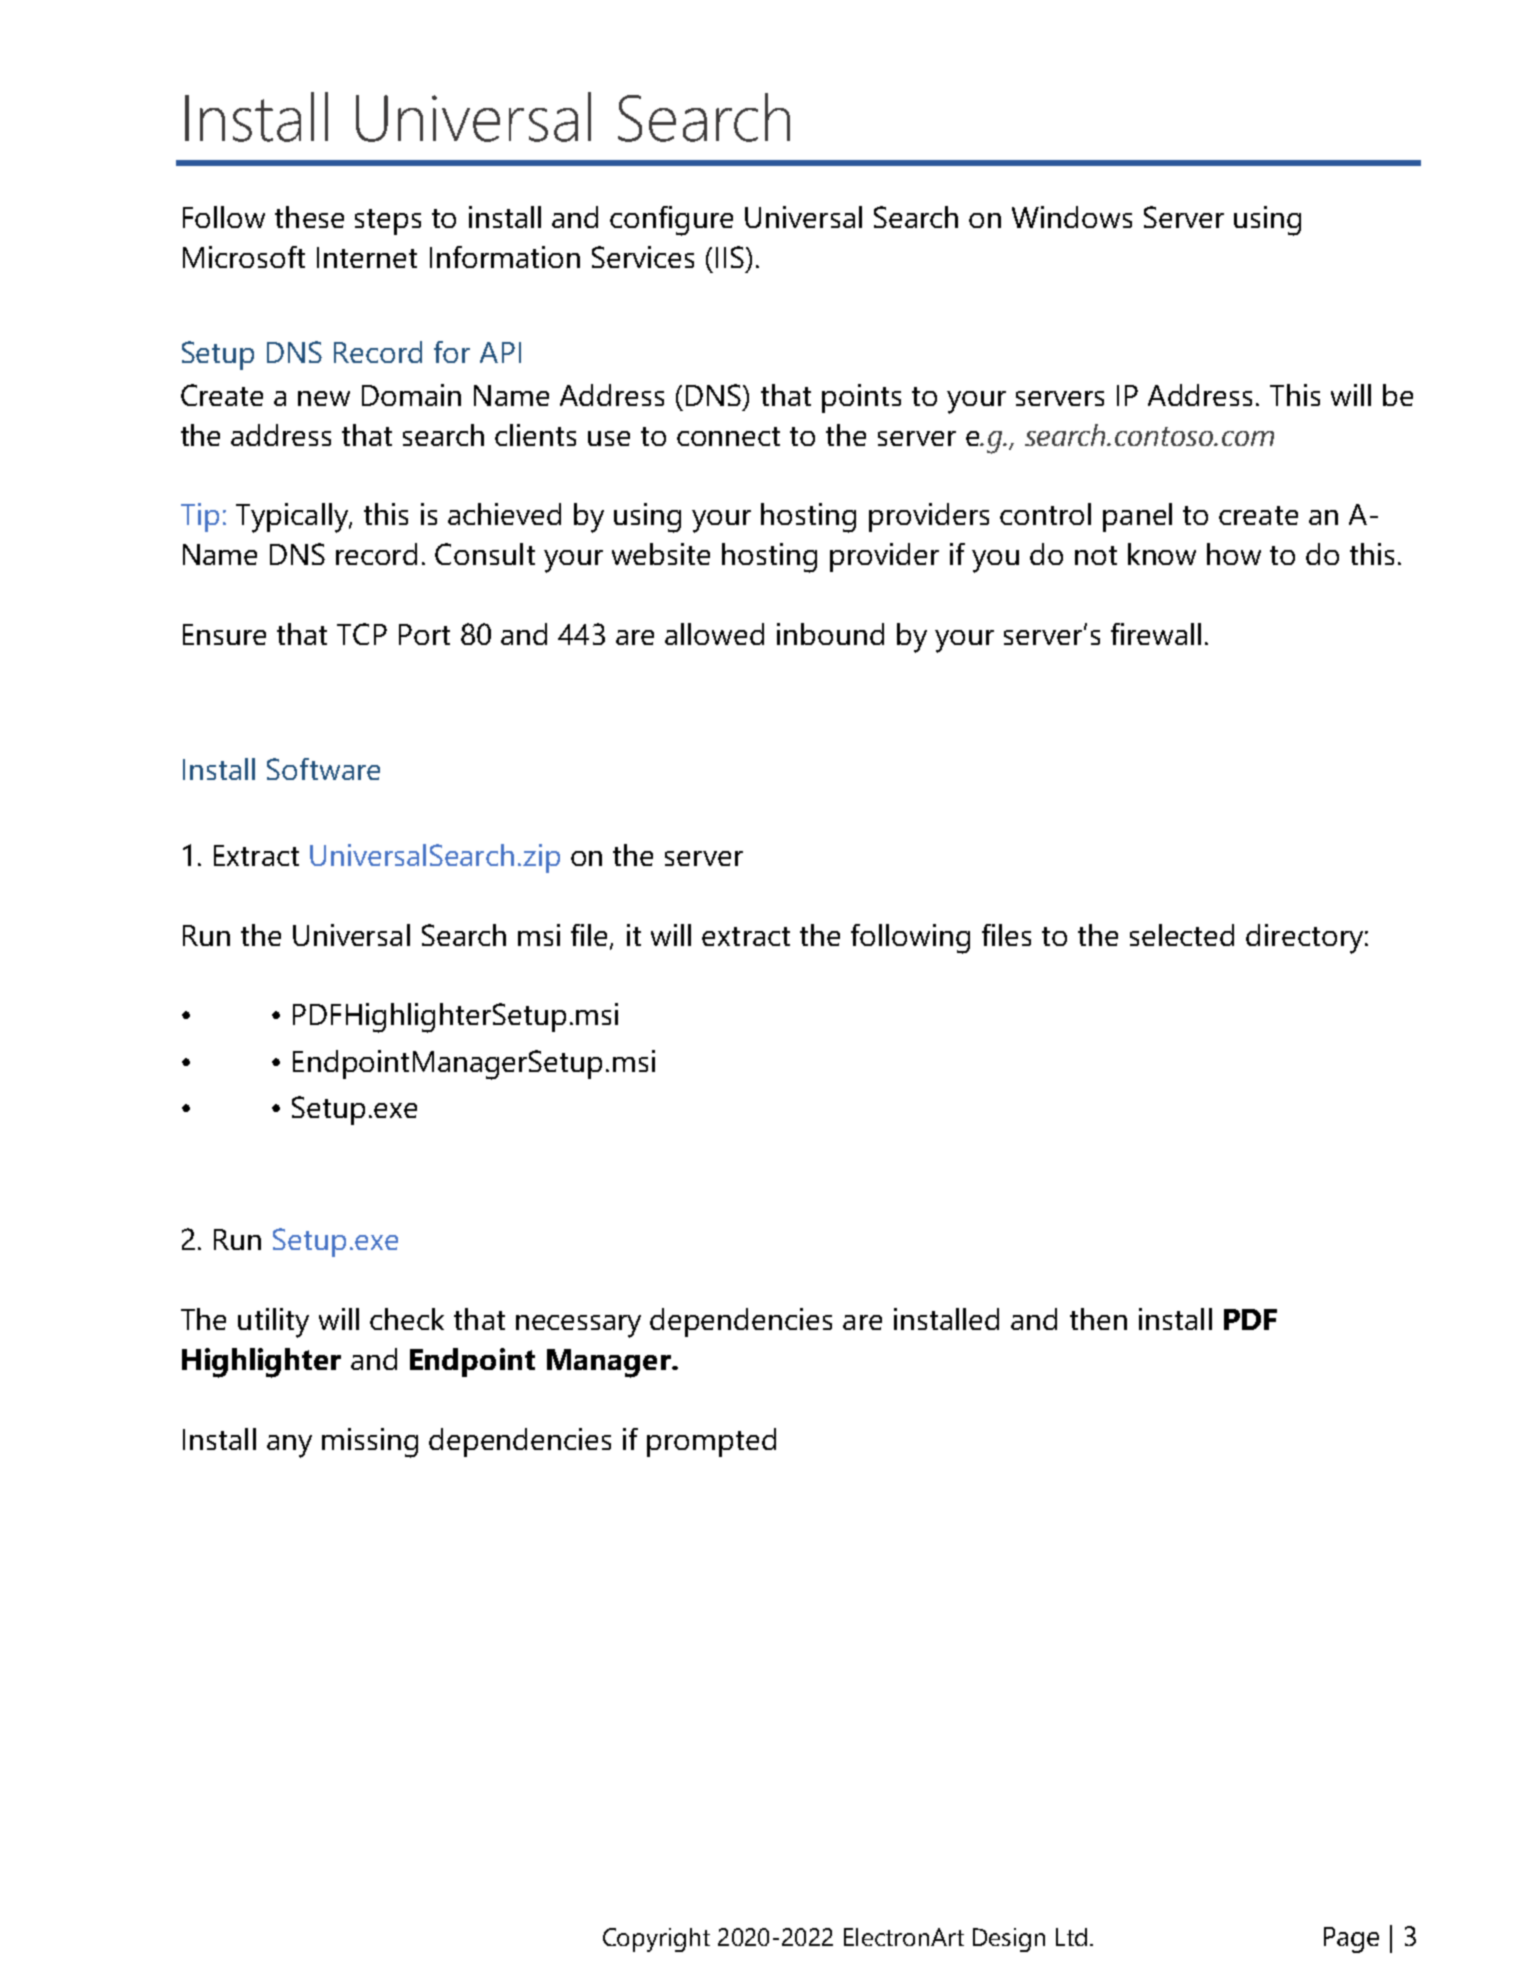 The height and width of the image is (1980, 1530). I want to click on Design, so click(1009, 1940).
